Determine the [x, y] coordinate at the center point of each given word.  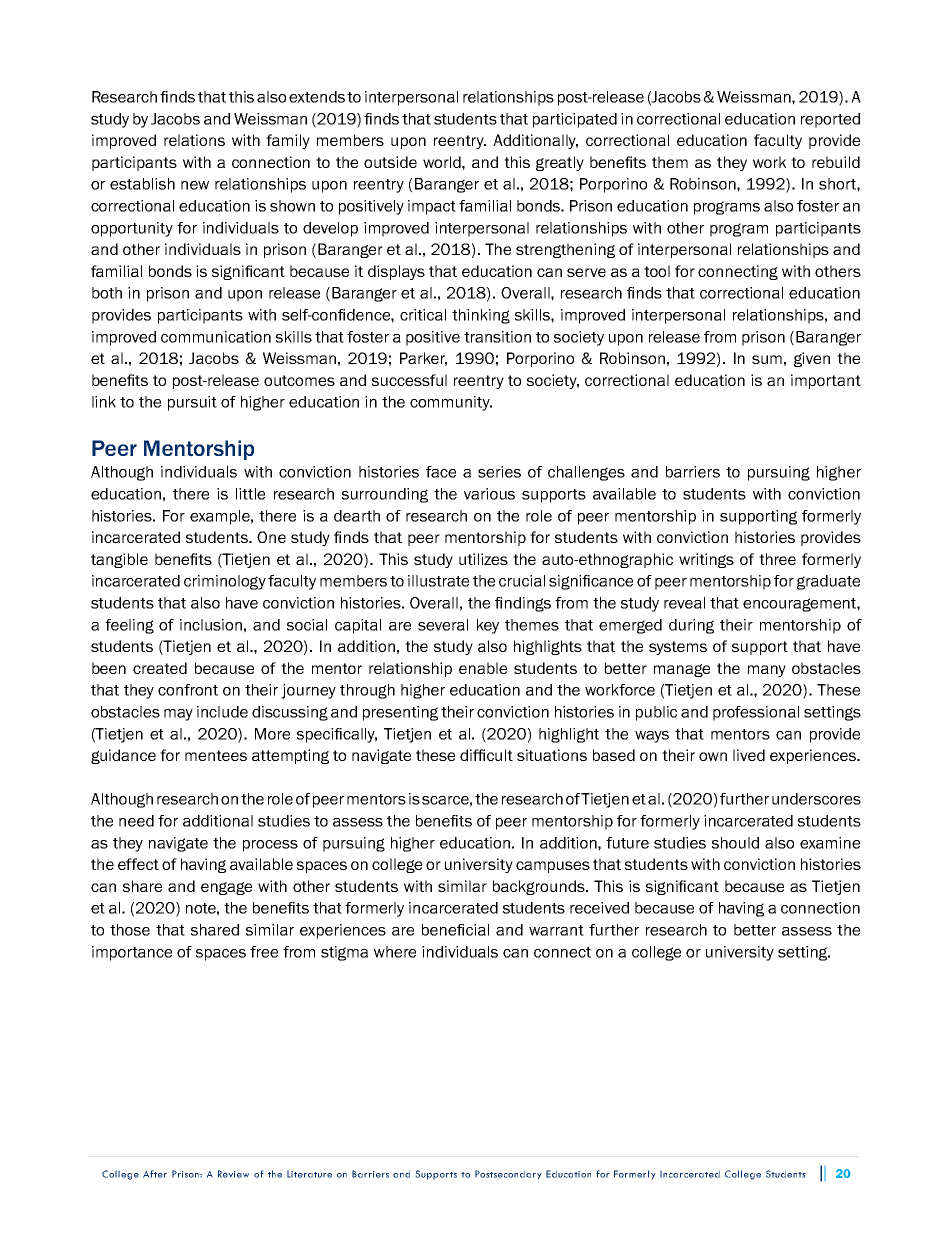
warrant [556, 930]
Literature [309, 1174]
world [443, 162]
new [195, 185]
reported [830, 120]
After [155, 1174]
